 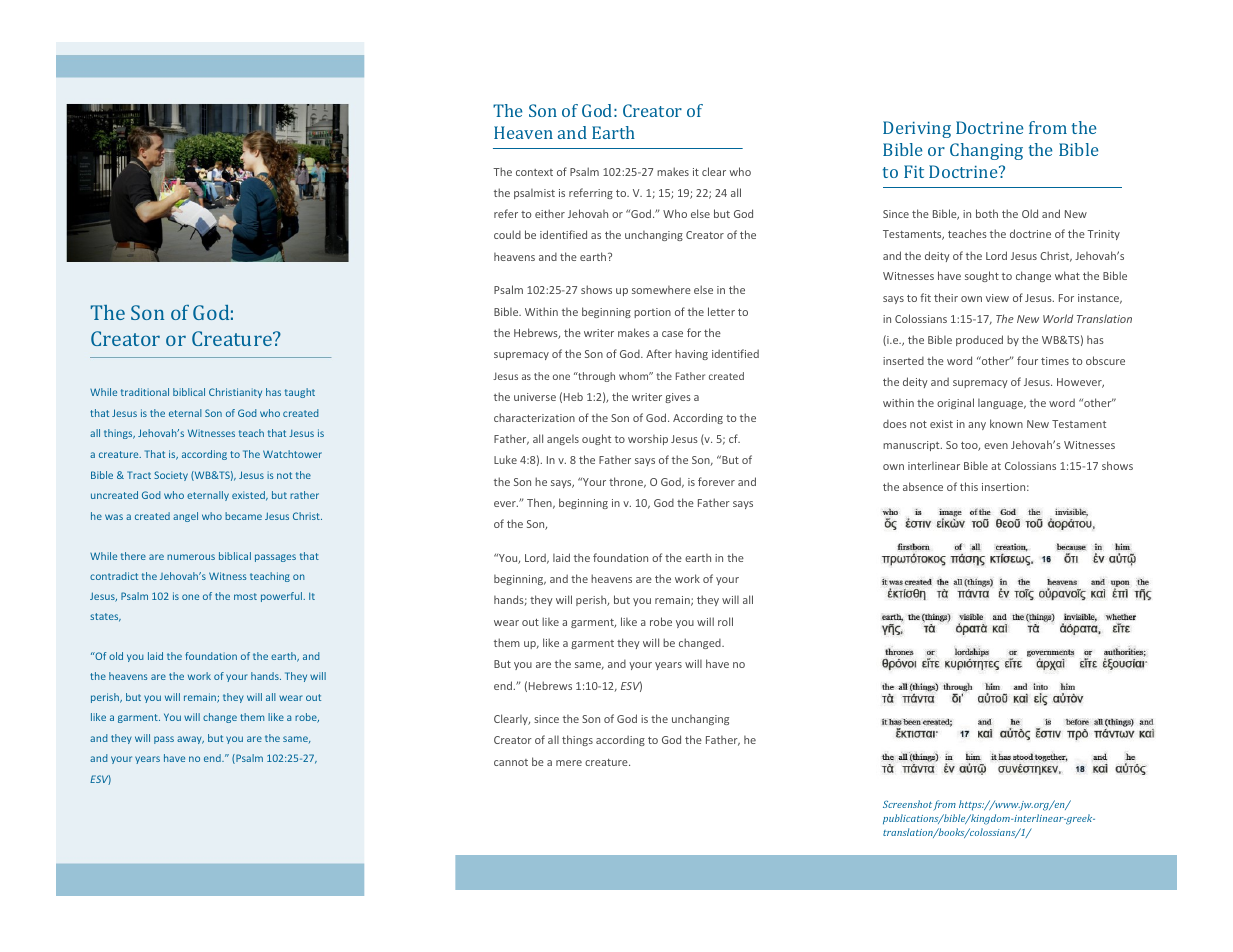 What do you see at coordinates (511, 762) in the document?
I see `cannot` at bounding box center [511, 762].
